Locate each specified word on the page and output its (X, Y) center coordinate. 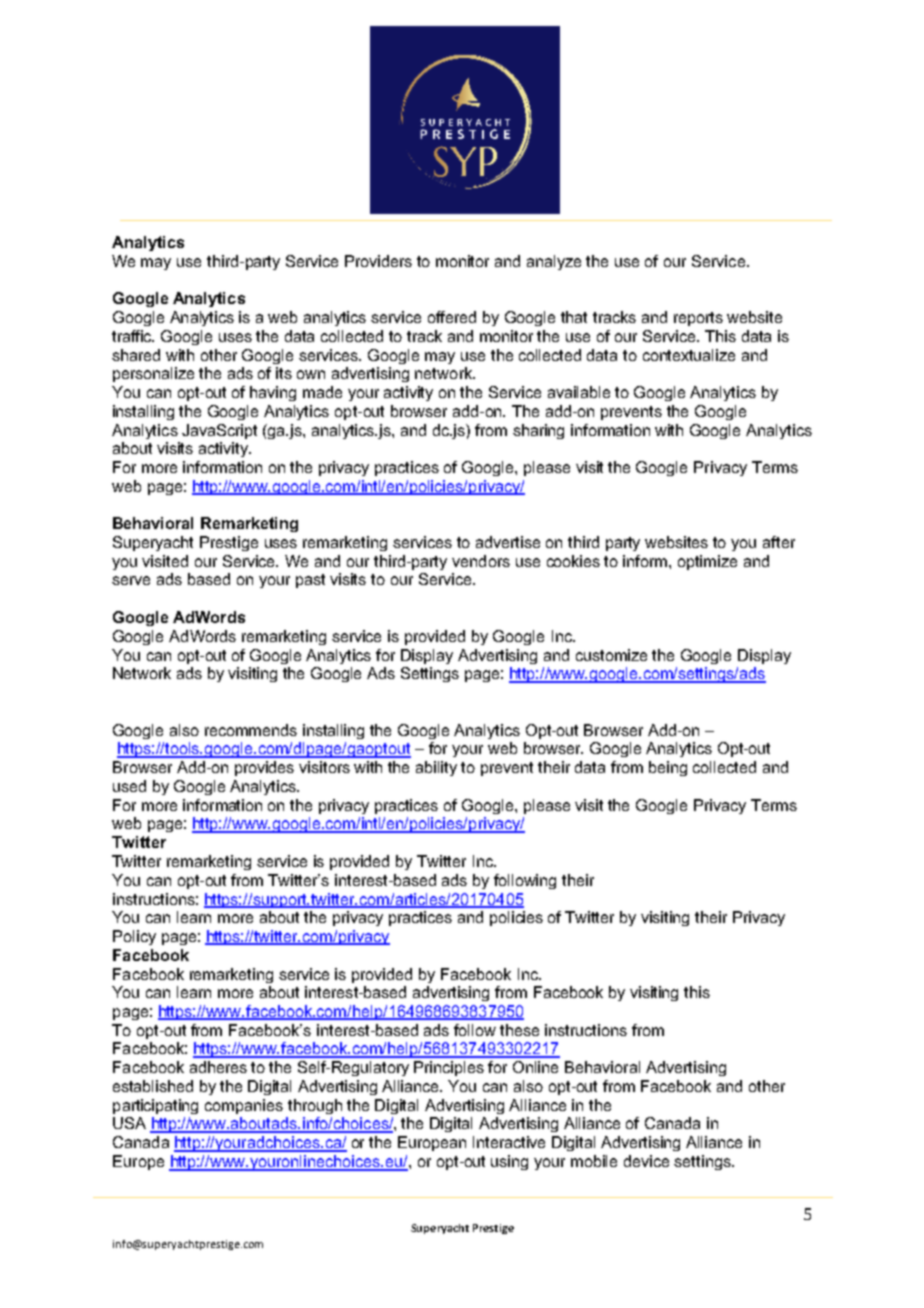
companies (244, 1106)
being (668, 768)
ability (436, 768)
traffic (133, 336)
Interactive (509, 1142)
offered (452, 317)
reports (698, 319)
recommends (251, 730)
